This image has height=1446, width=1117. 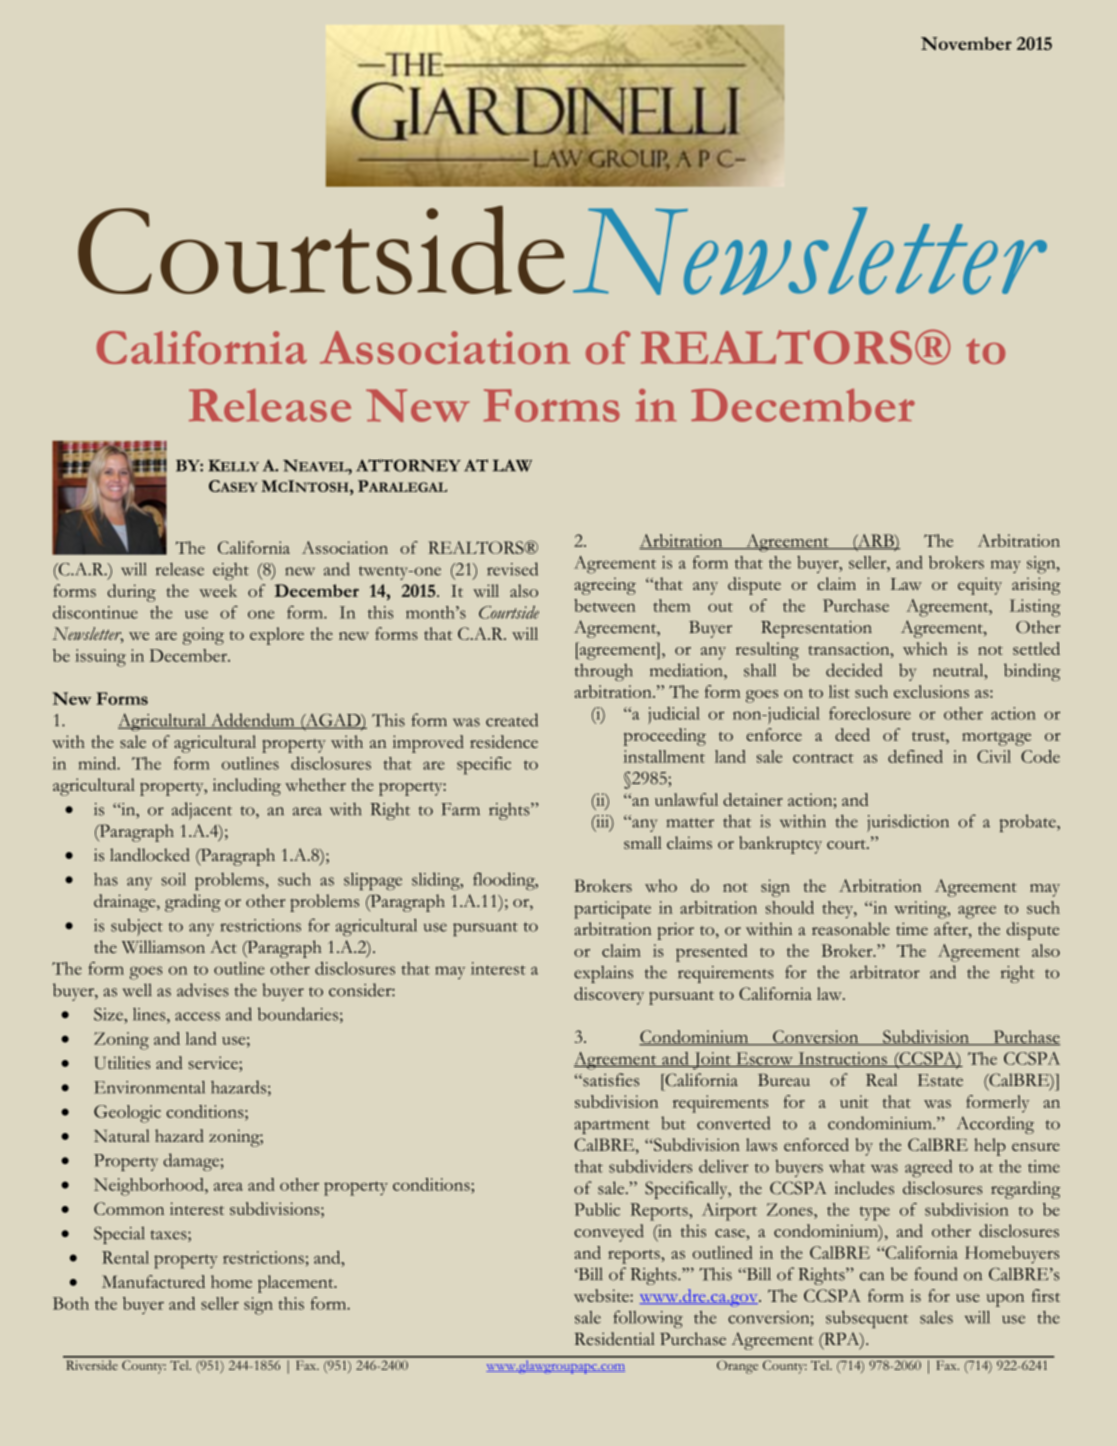 I want to click on arising, so click(x=1036, y=586).
